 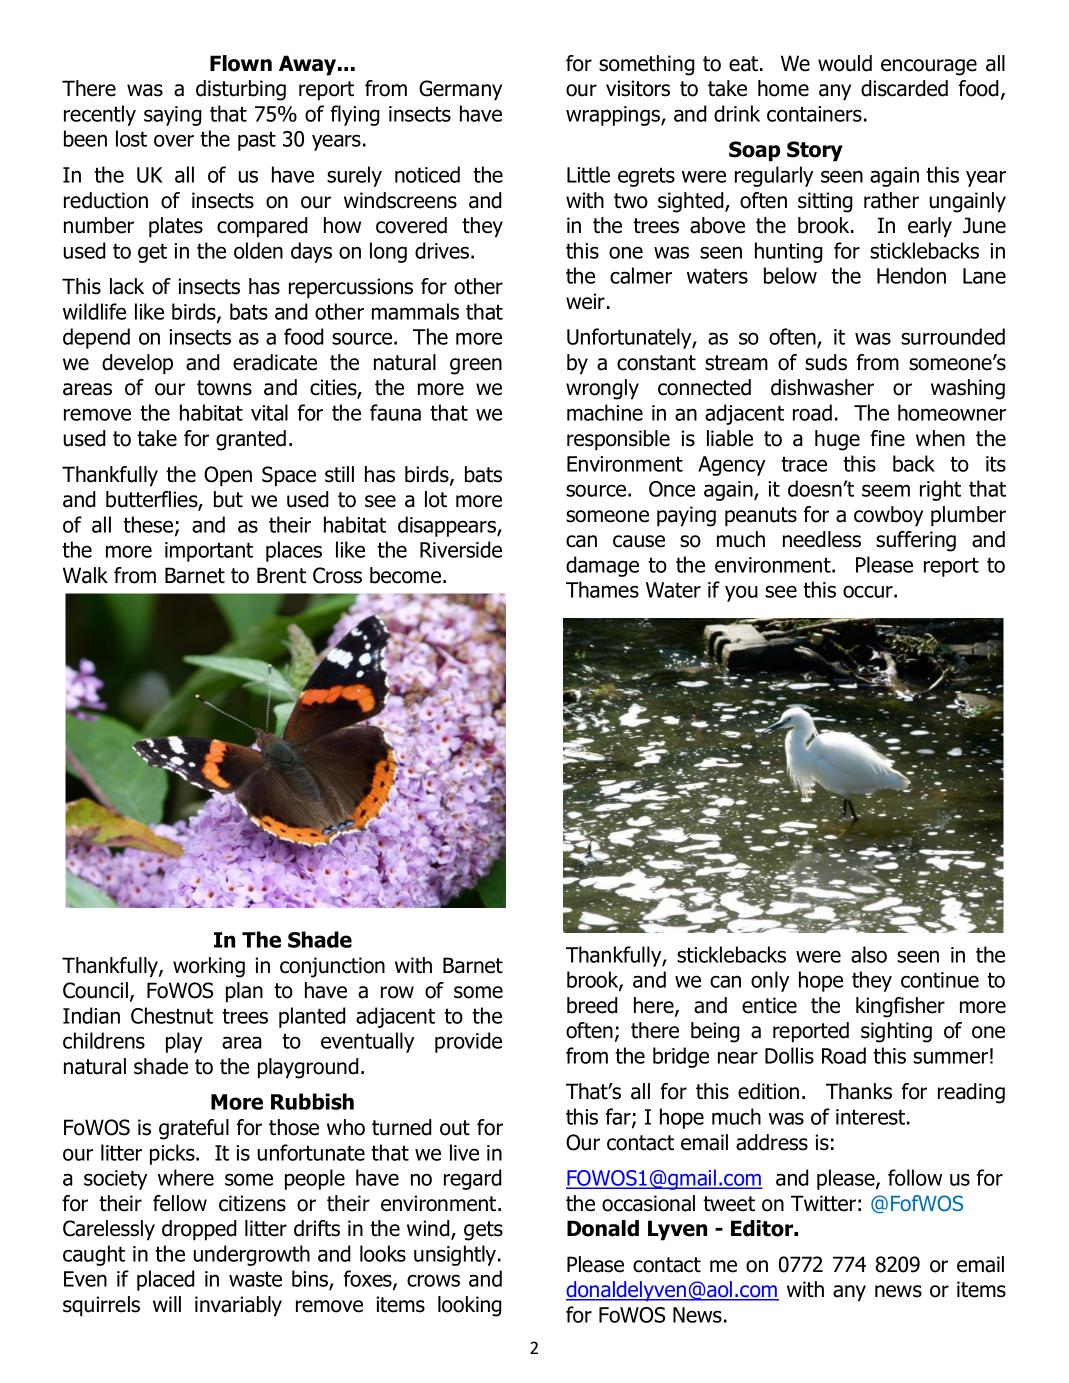 I want to click on towns, so click(x=224, y=388).
